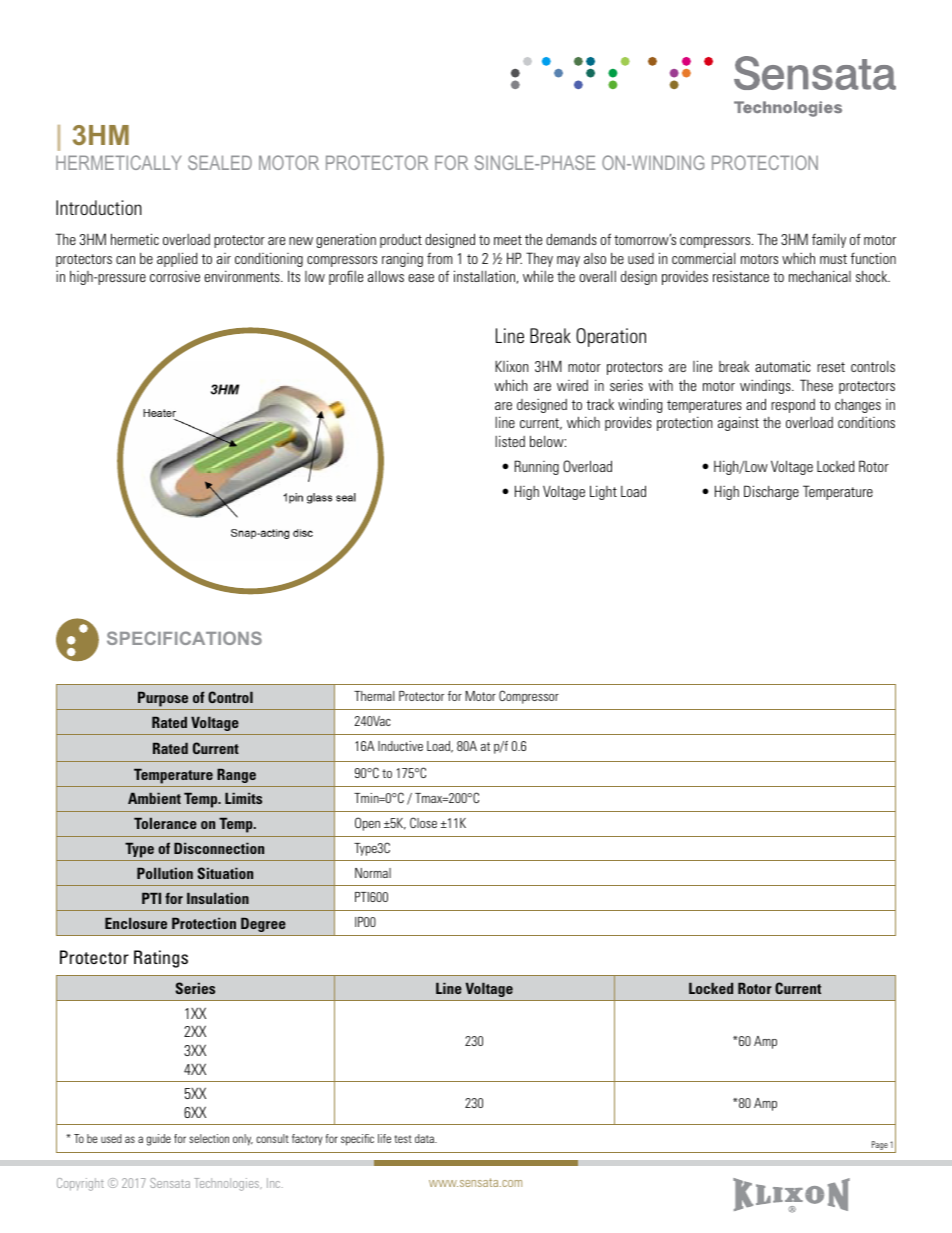  What do you see at coordinates (374, 696) in the screenshot?
I see `Thermal` at bounding box center [374, 696].
